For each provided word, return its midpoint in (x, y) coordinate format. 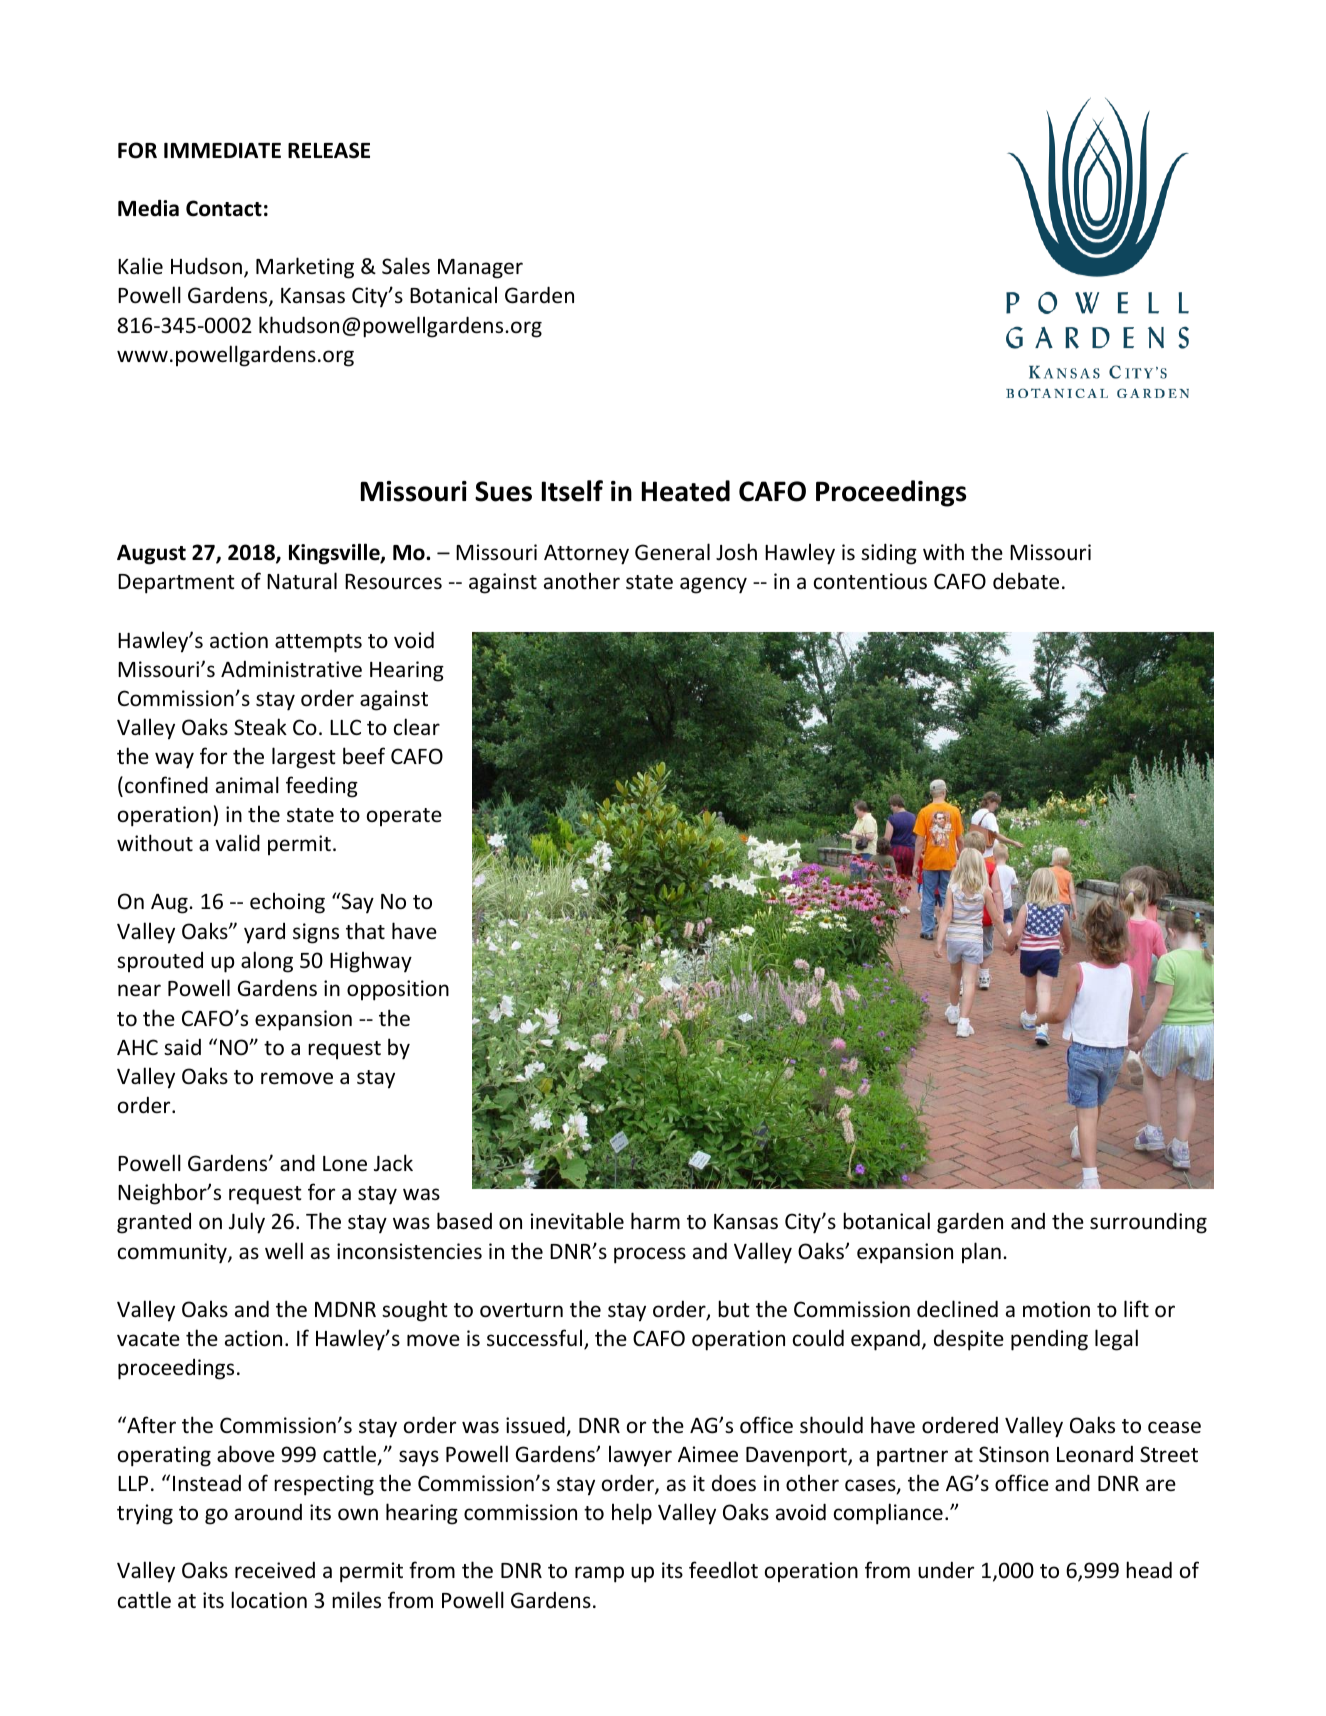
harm (655, 1220)
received (275, 1570)
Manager (480, 269)
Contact (224, 208)
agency (713, 585)
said (182, 1046)
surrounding (1148, 1223)
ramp (599, 1574)
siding (889, 554)
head (1149, 1569)
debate (1026, 581)
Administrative (291, 669)
